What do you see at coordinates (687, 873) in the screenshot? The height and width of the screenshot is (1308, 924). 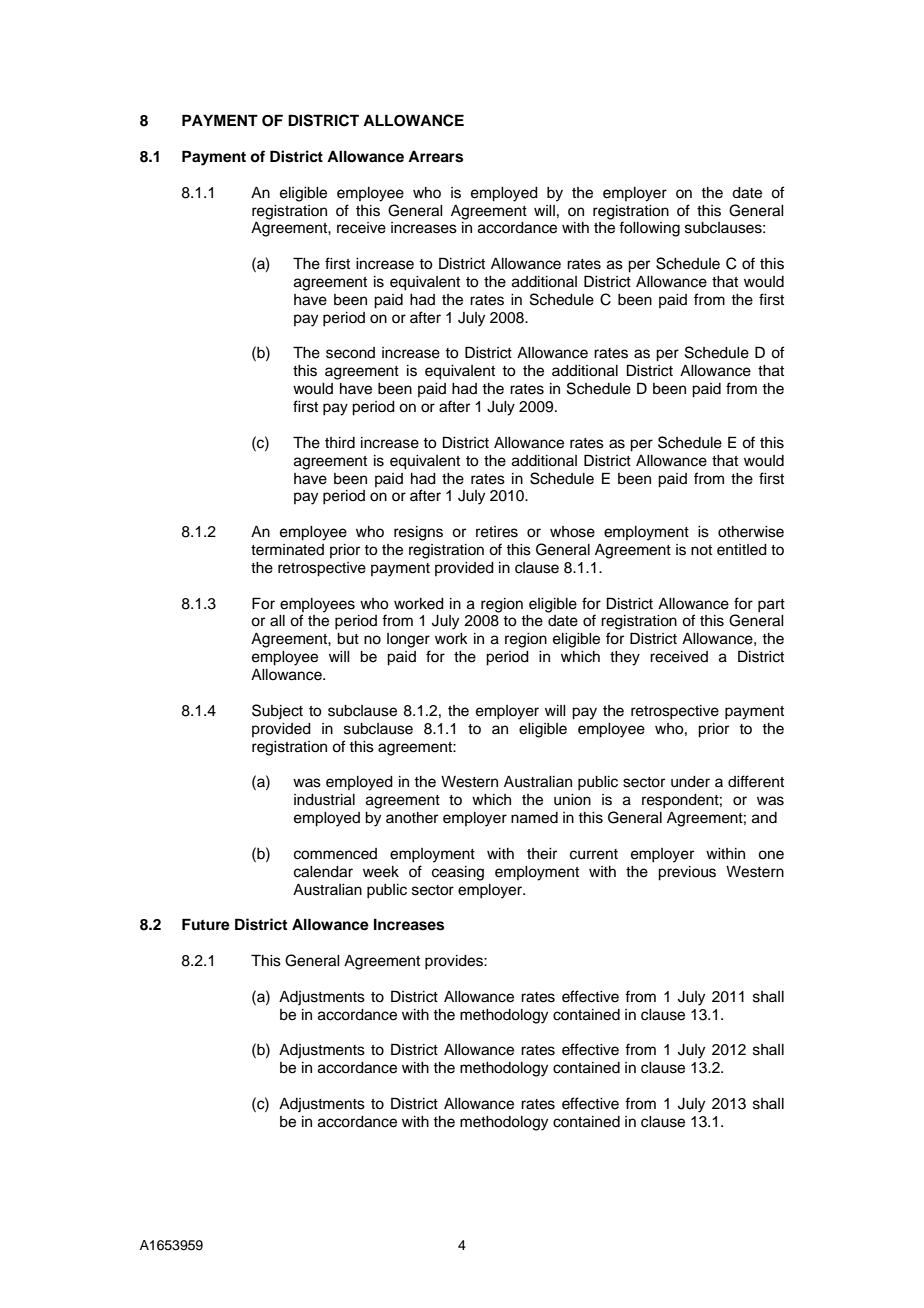 I see `previous` at bounding box center [687, 873].
